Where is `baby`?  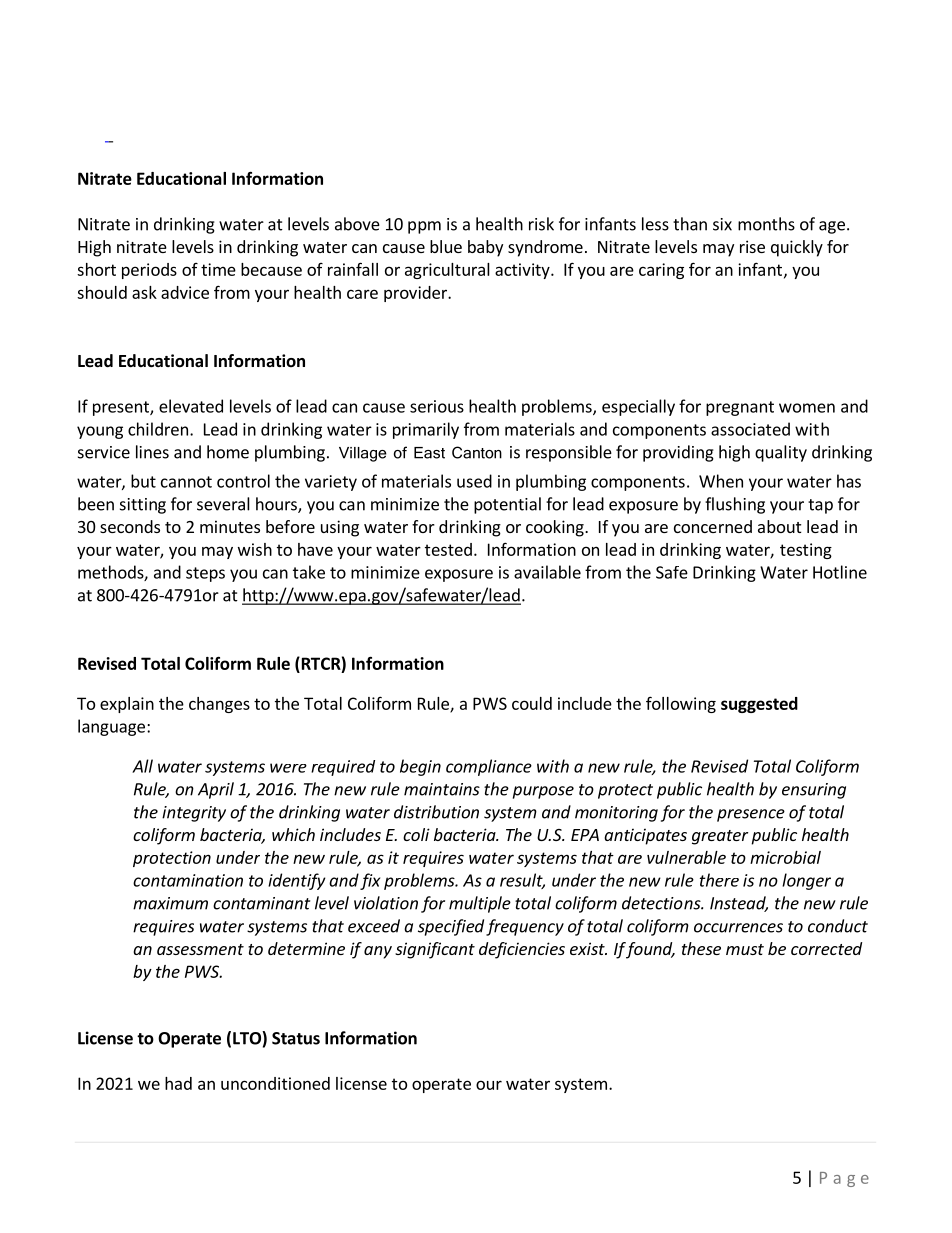
baby is located at coordinates (485, 248).
